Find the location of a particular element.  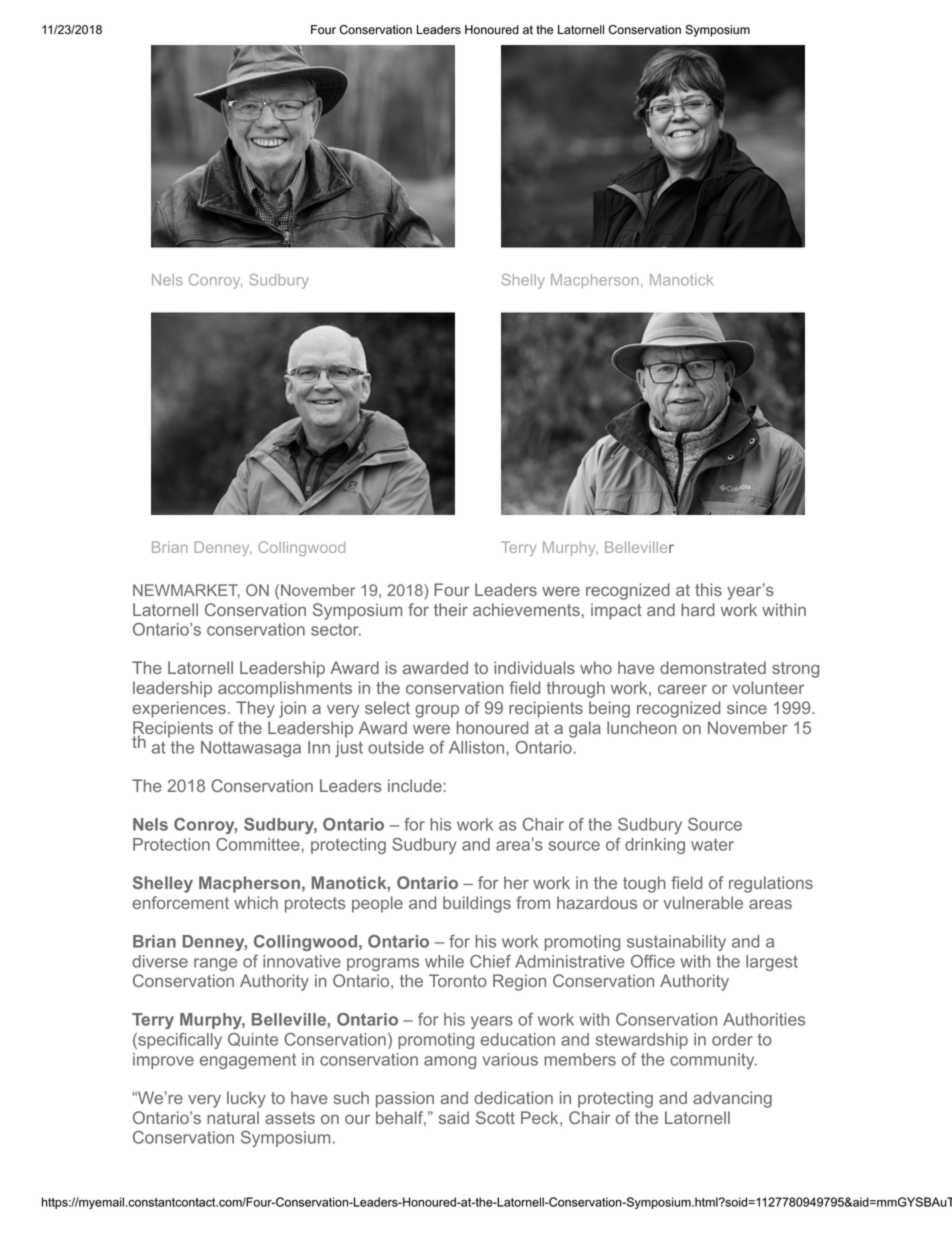

hard is located at coordinates (698, 609).
